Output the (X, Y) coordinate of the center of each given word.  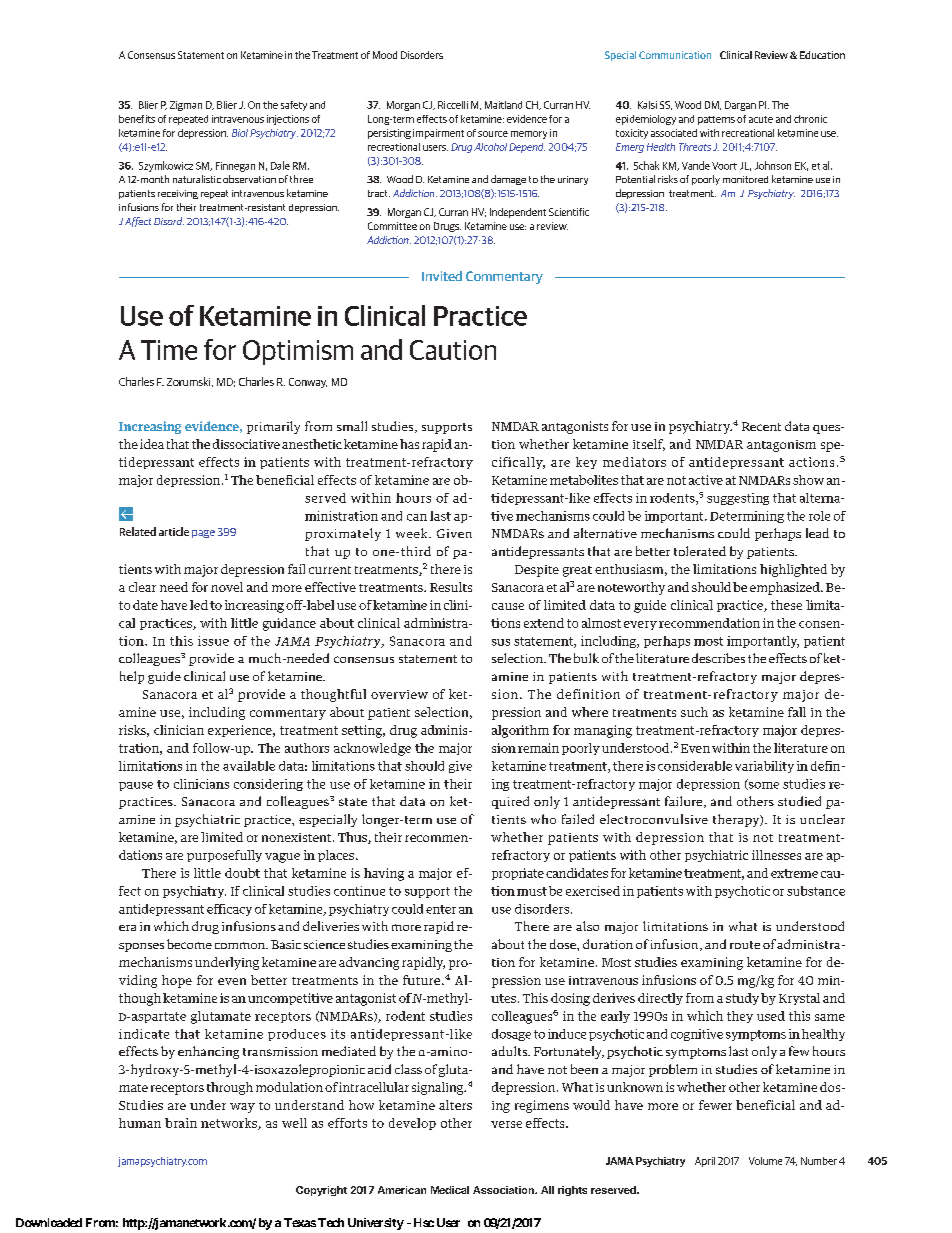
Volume (765, 1161)
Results (451, 587)
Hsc (424, 1222)
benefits (137, 119)
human (140, 1123)
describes (718, 658)
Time (169, 350)
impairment (438, 134)
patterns (716, 120)
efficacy (229, 910)
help (132, 677)
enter (441, 909)
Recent (761, 426)
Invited (442, 276)
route (745, 945)
